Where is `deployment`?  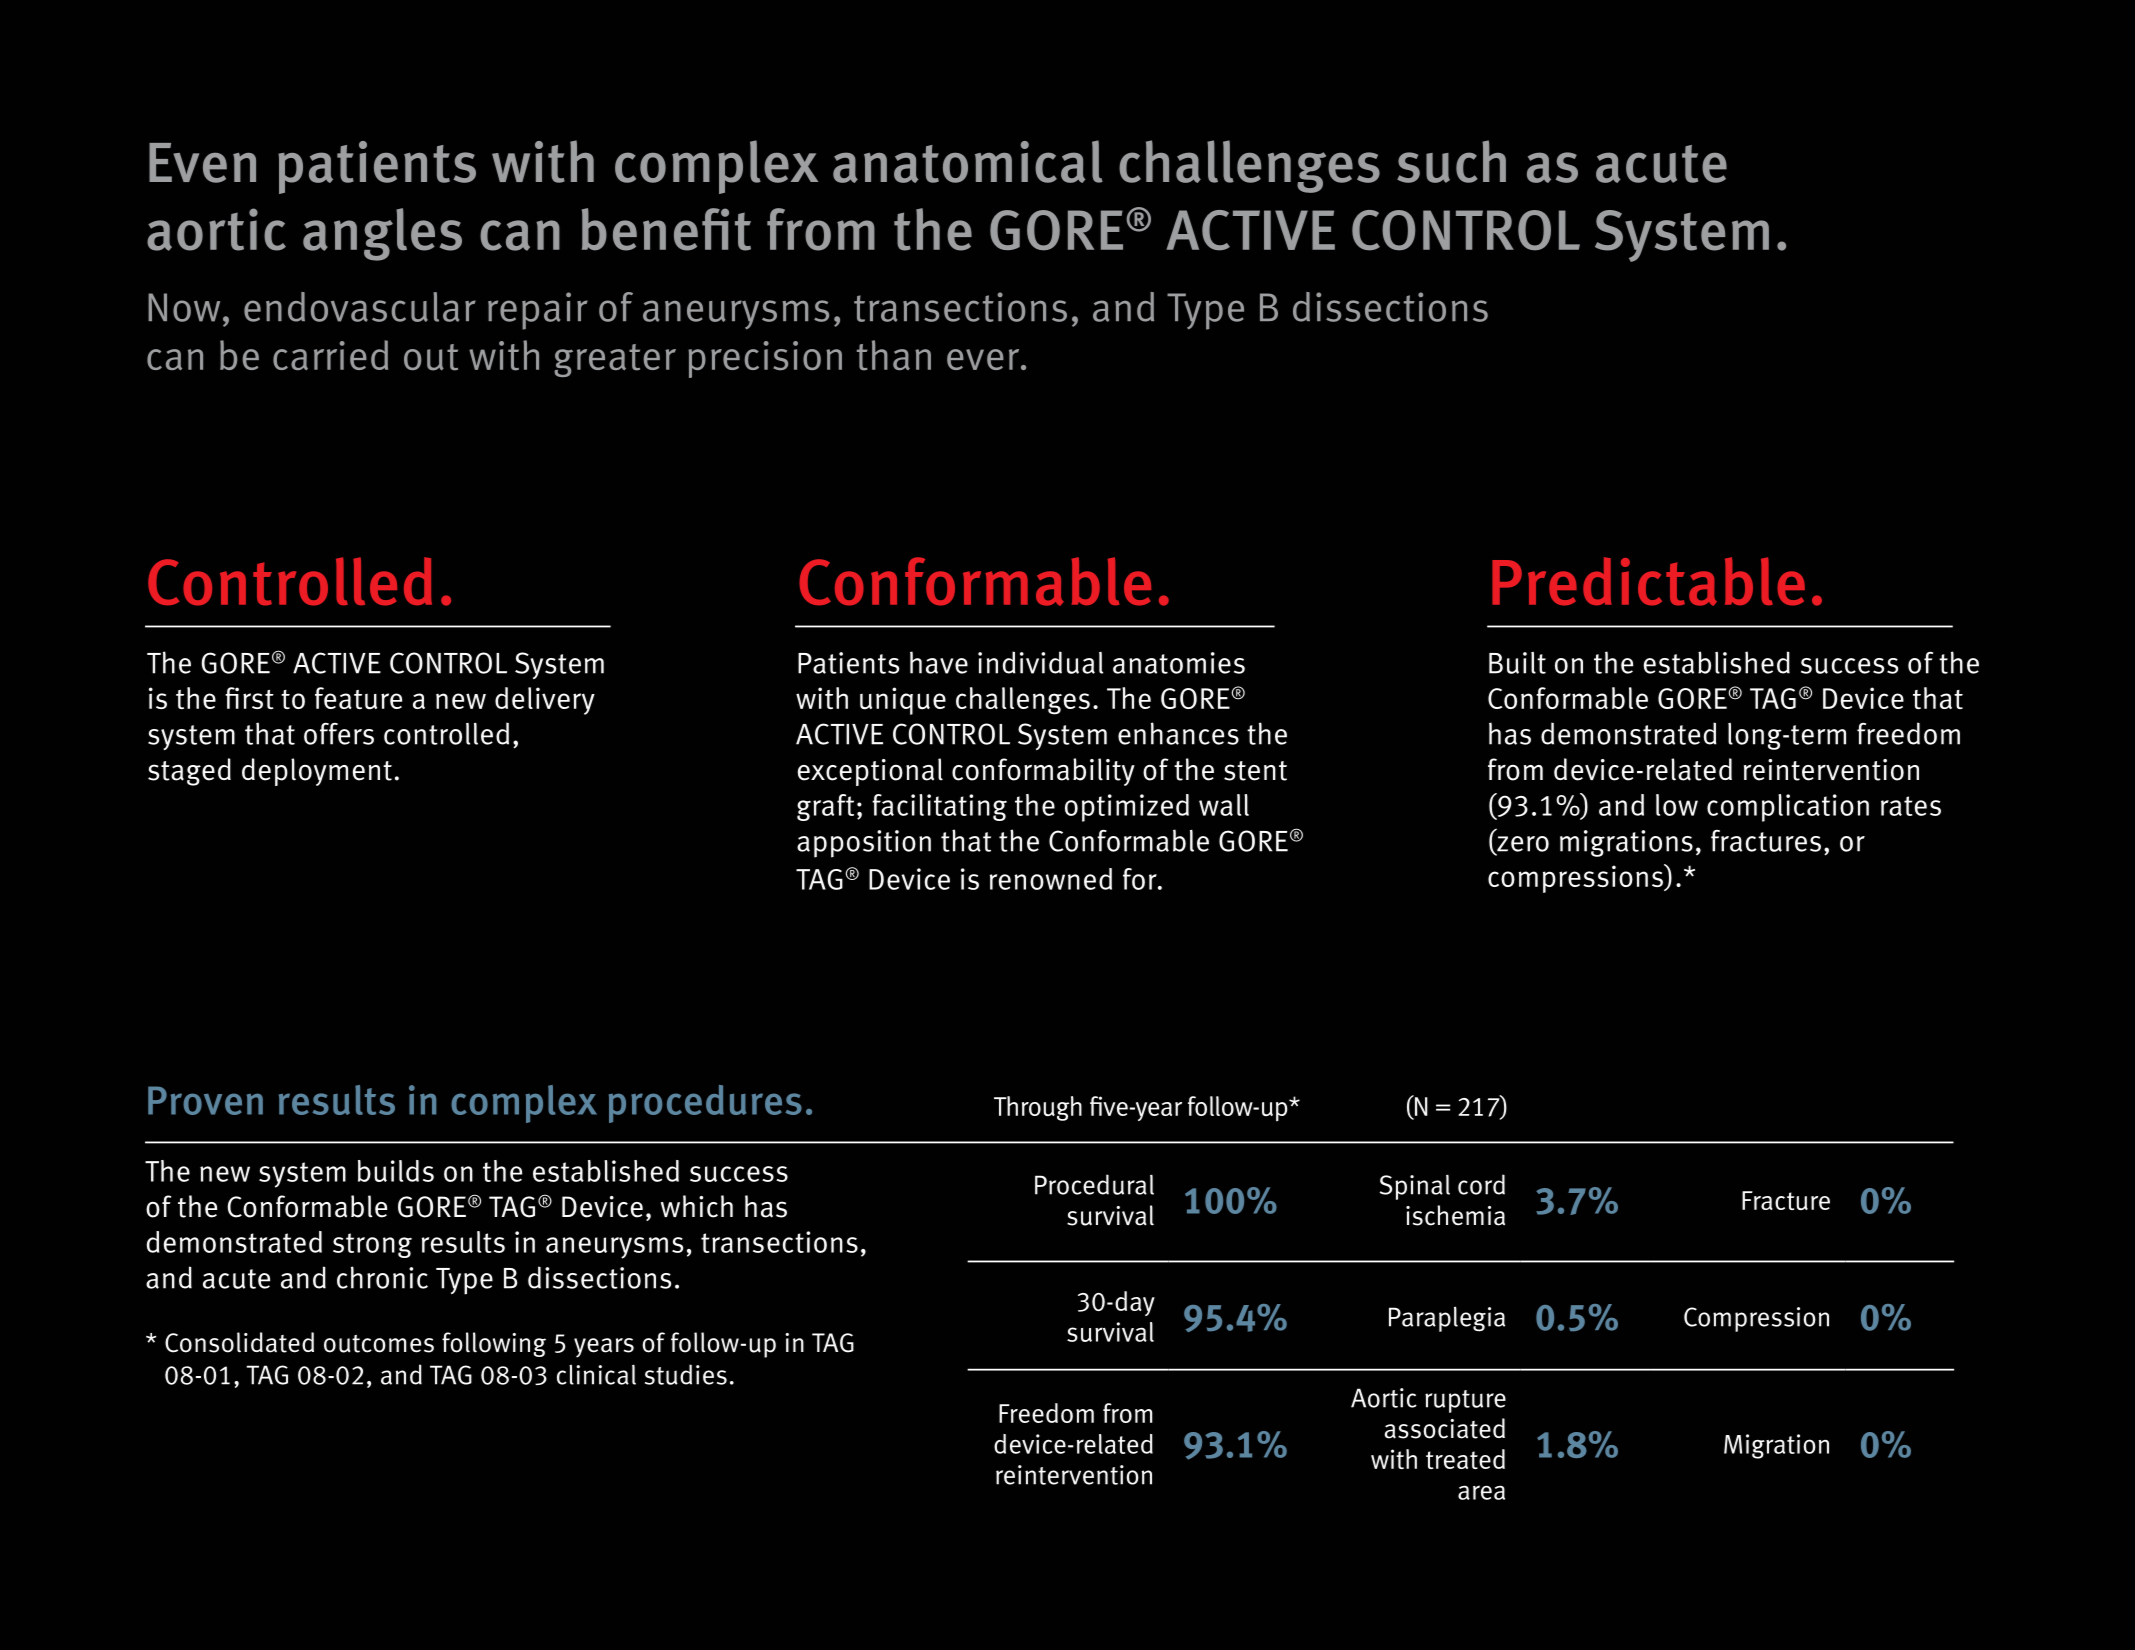
deployment is located at coordinates (317, 772).
